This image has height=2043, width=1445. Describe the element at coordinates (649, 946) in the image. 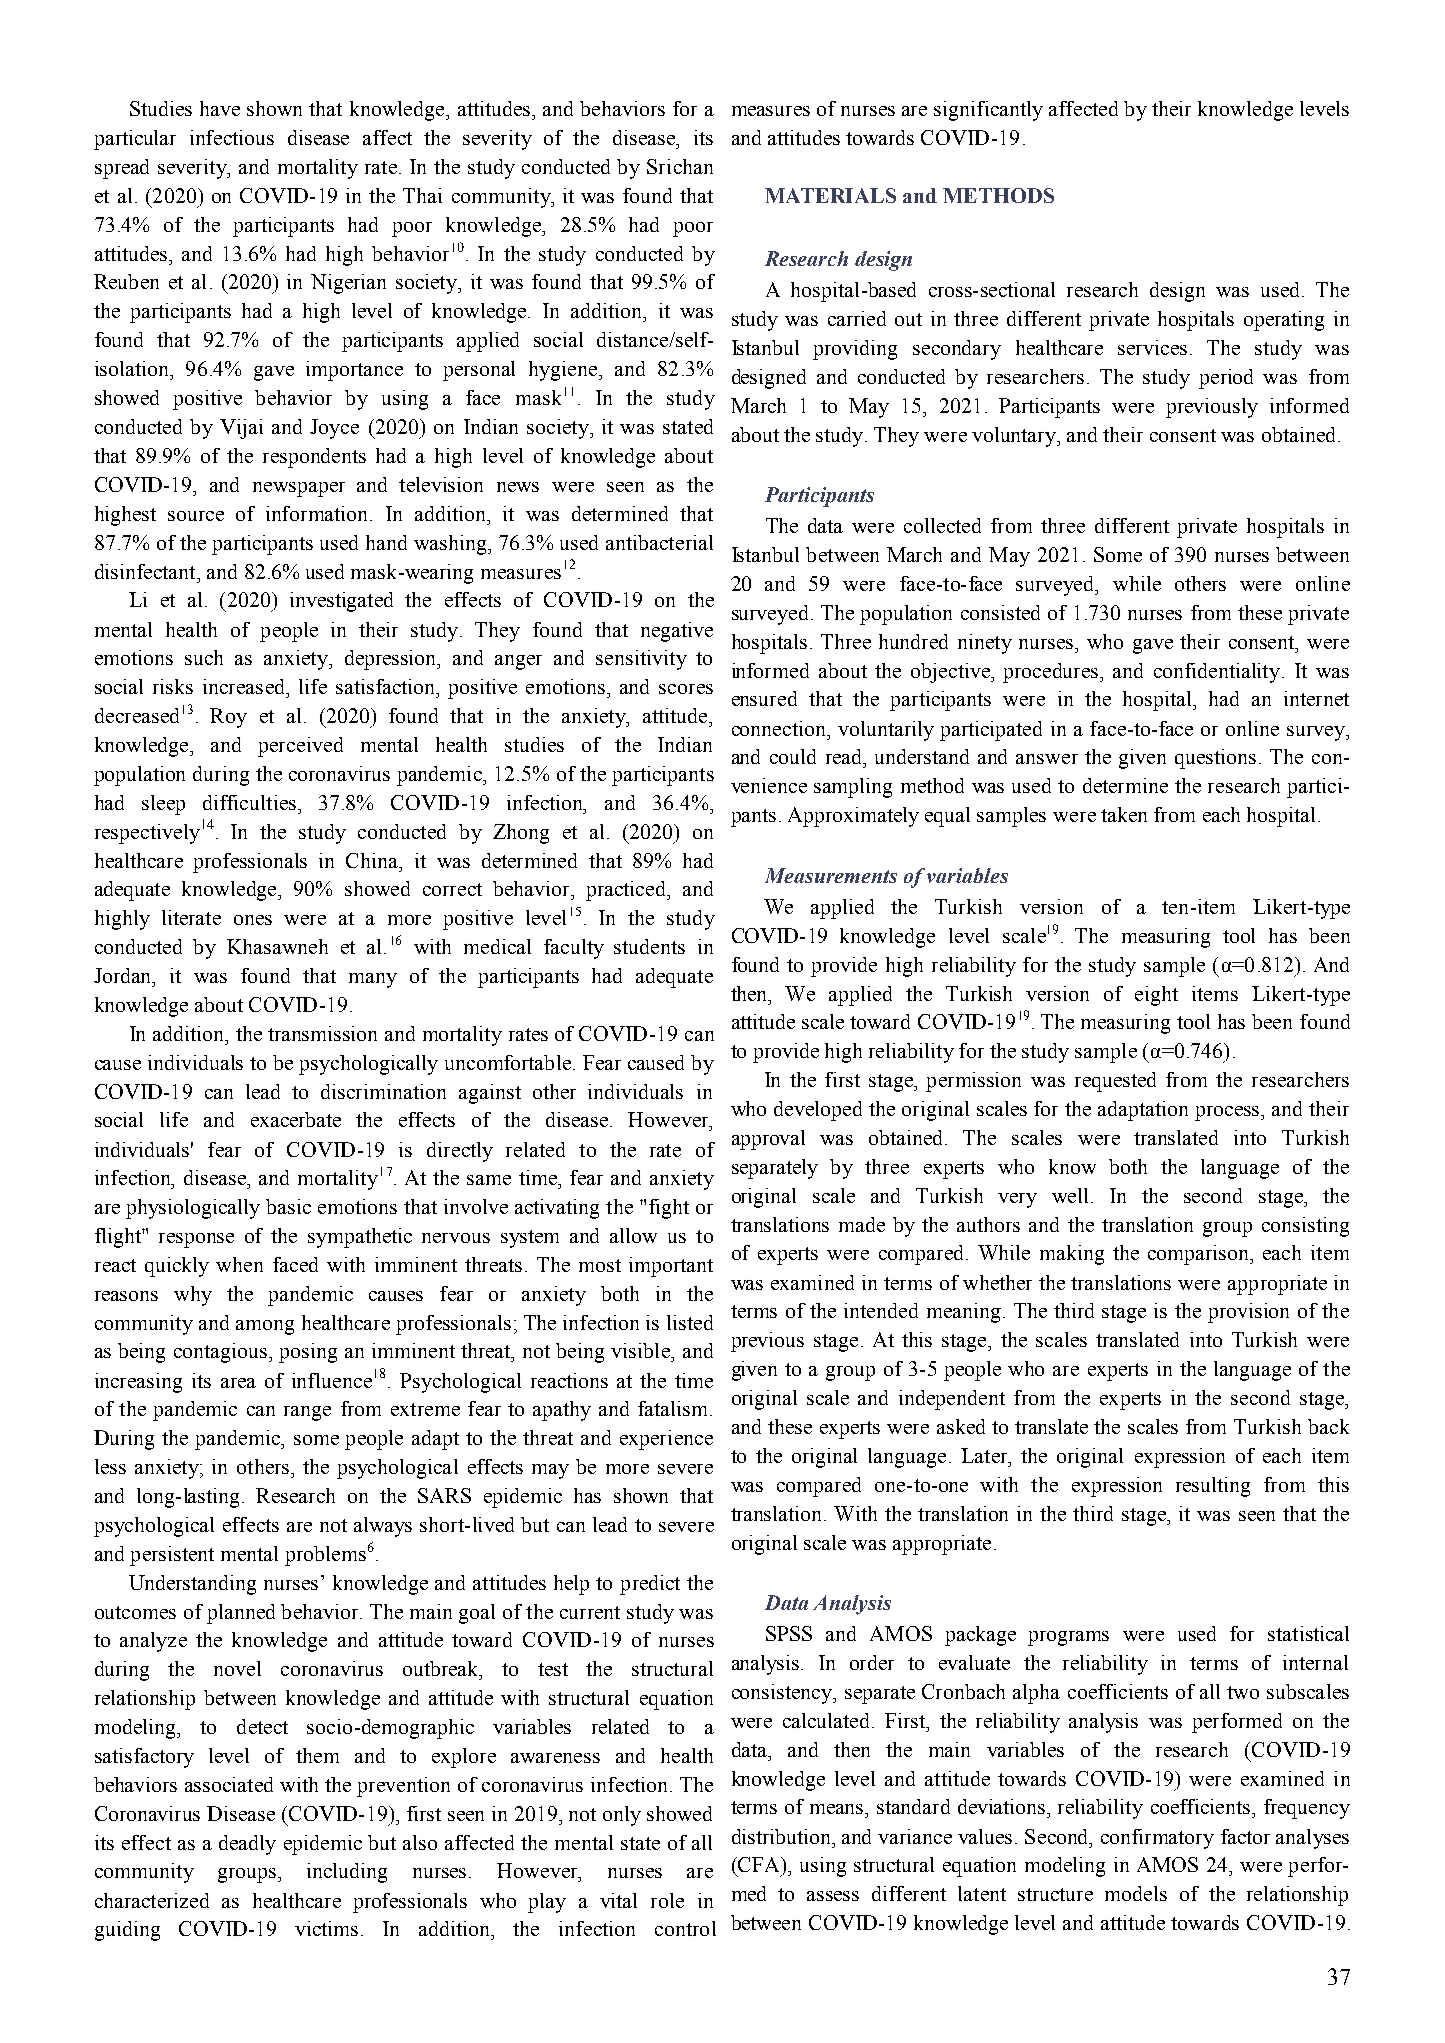

I see `students` at that location.
